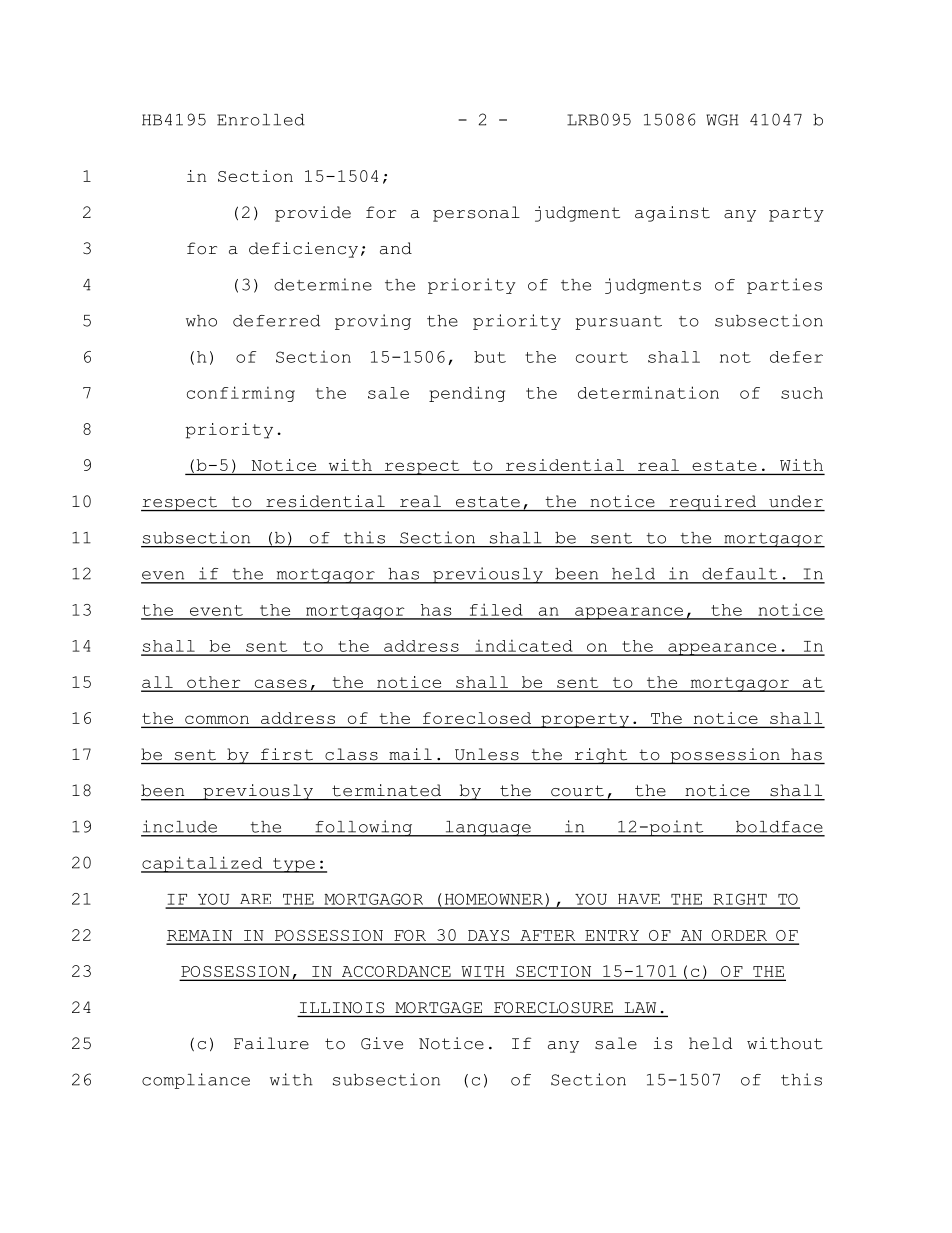 This image has width=952, height=1233. I want to click on Enrolled, so click(261, 120).
